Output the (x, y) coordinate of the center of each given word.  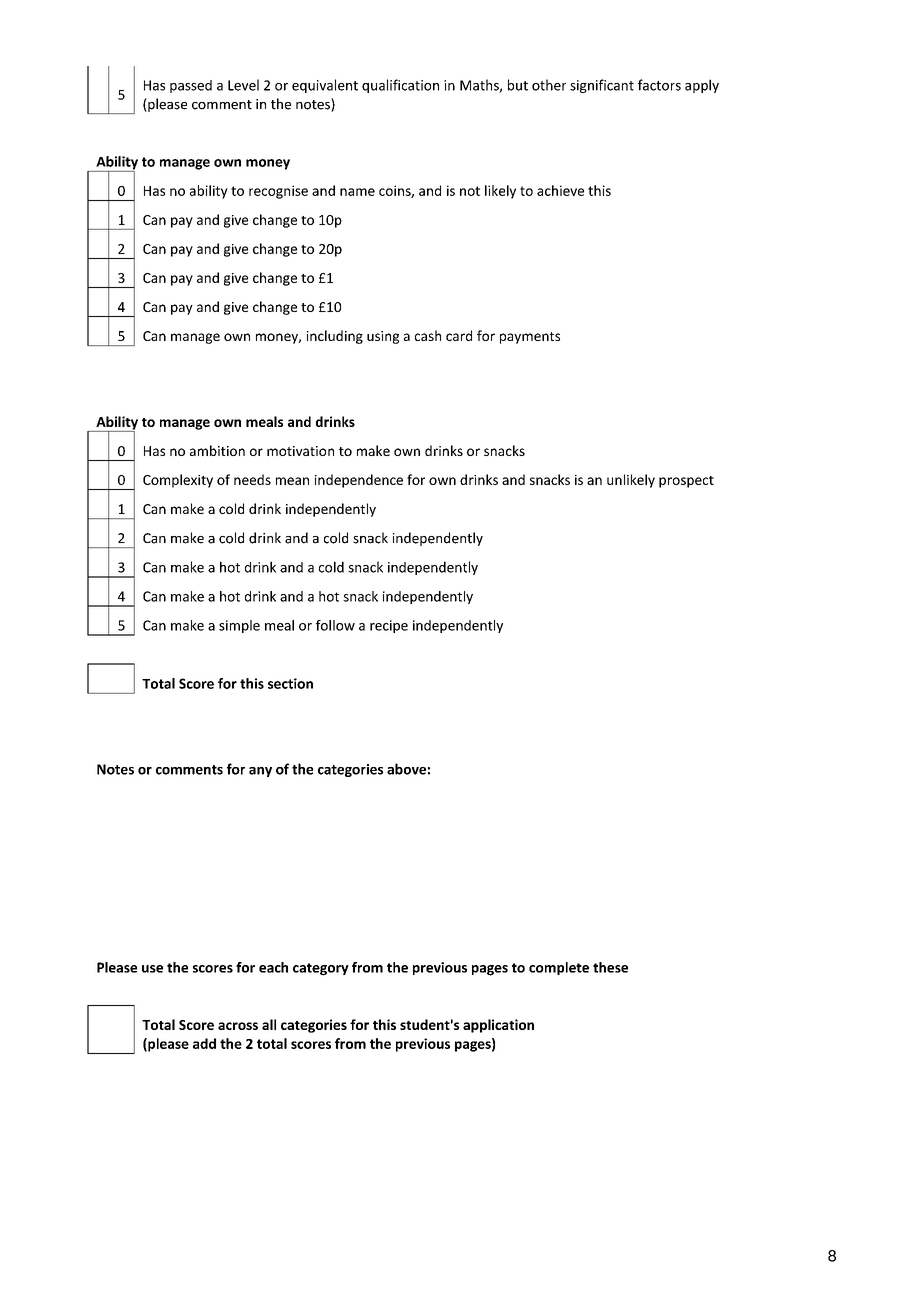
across (238, 1026)
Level (243, 85)
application (498, 1026)
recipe (389, 626)
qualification (400, 86)
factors (659, 85)
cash (428, 335)
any (260, 772)
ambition (217, 450)
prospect (686, 482)
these (610, 967)
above (406, 769)
